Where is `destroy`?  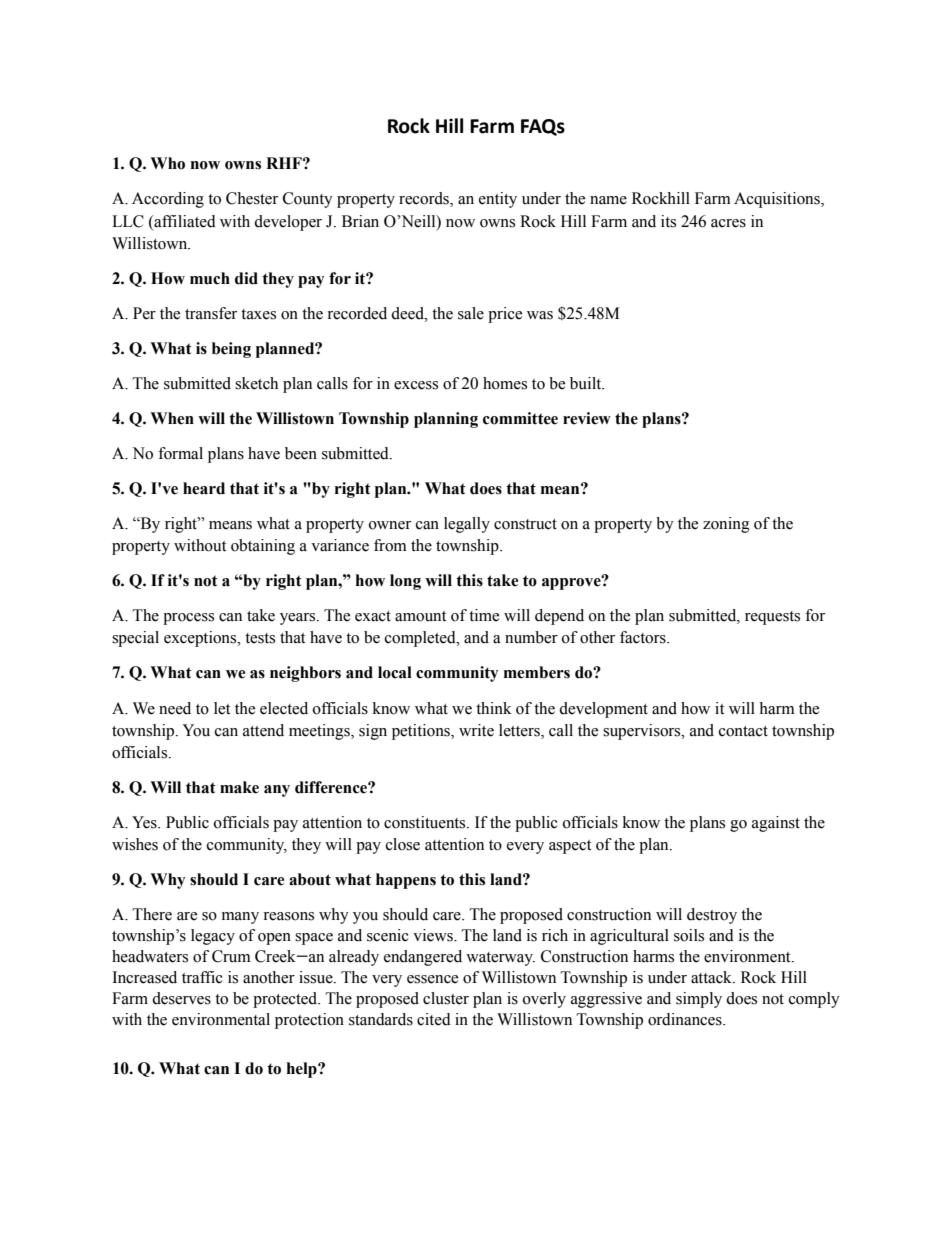
destroy is located at coordinates (712, 916).
